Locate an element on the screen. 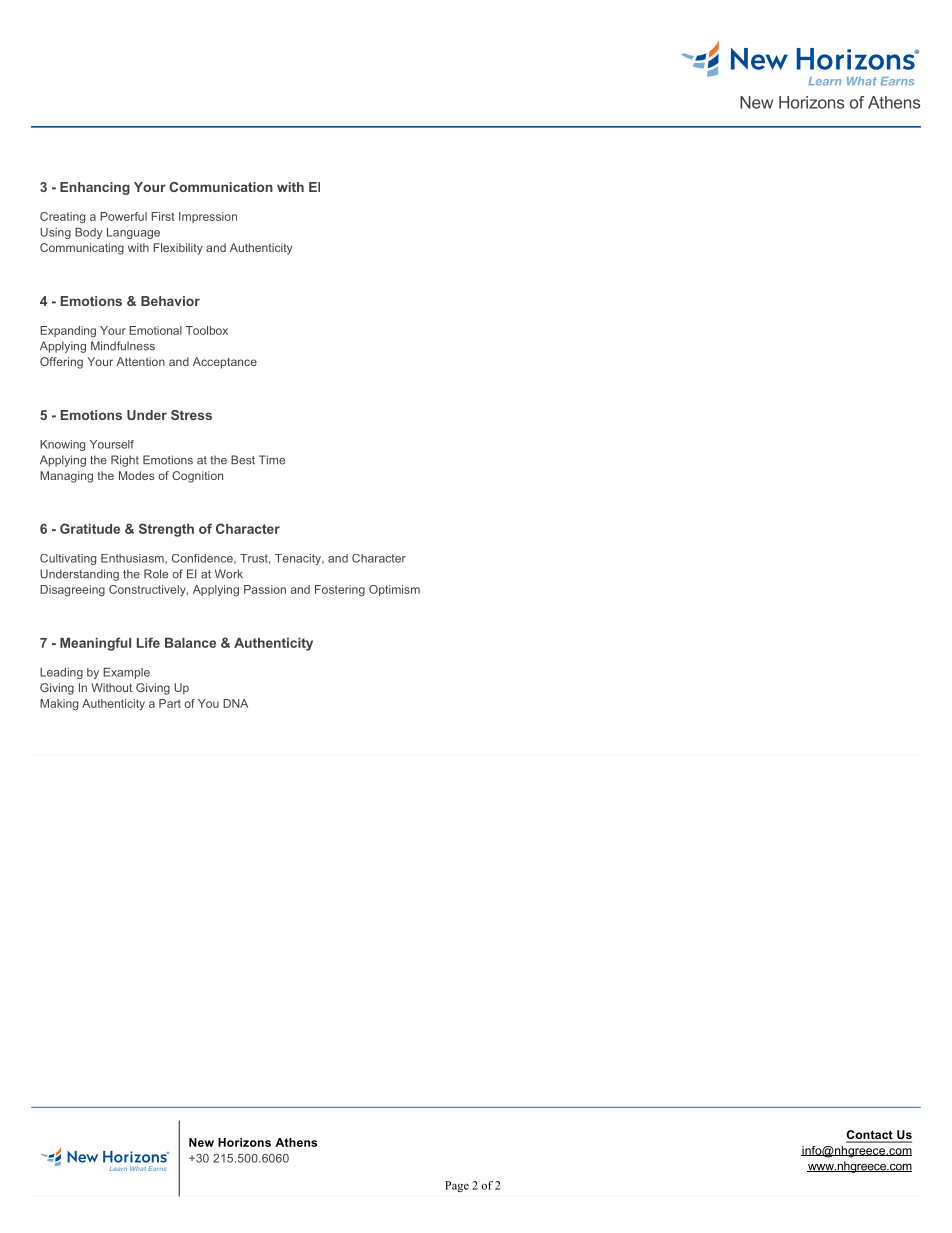 Image resolution: width=952 pixels, height=1233 pixels. Page is located at coordinates (457, 1186).
